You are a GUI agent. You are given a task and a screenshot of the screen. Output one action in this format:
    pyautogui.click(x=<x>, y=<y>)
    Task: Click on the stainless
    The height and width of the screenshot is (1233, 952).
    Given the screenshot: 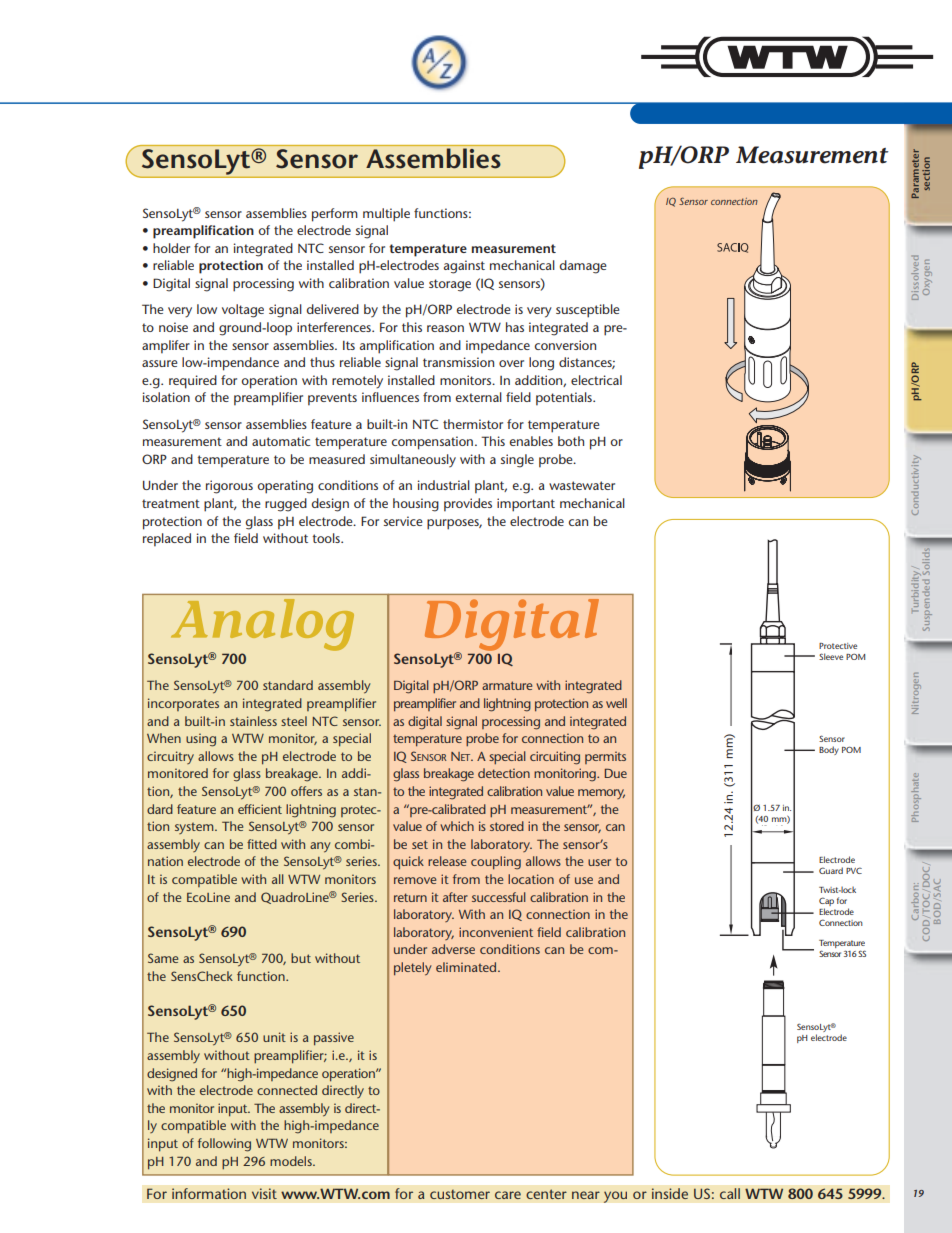 What is the action you would take?
    pyautogui.click(x=253, y=721)
